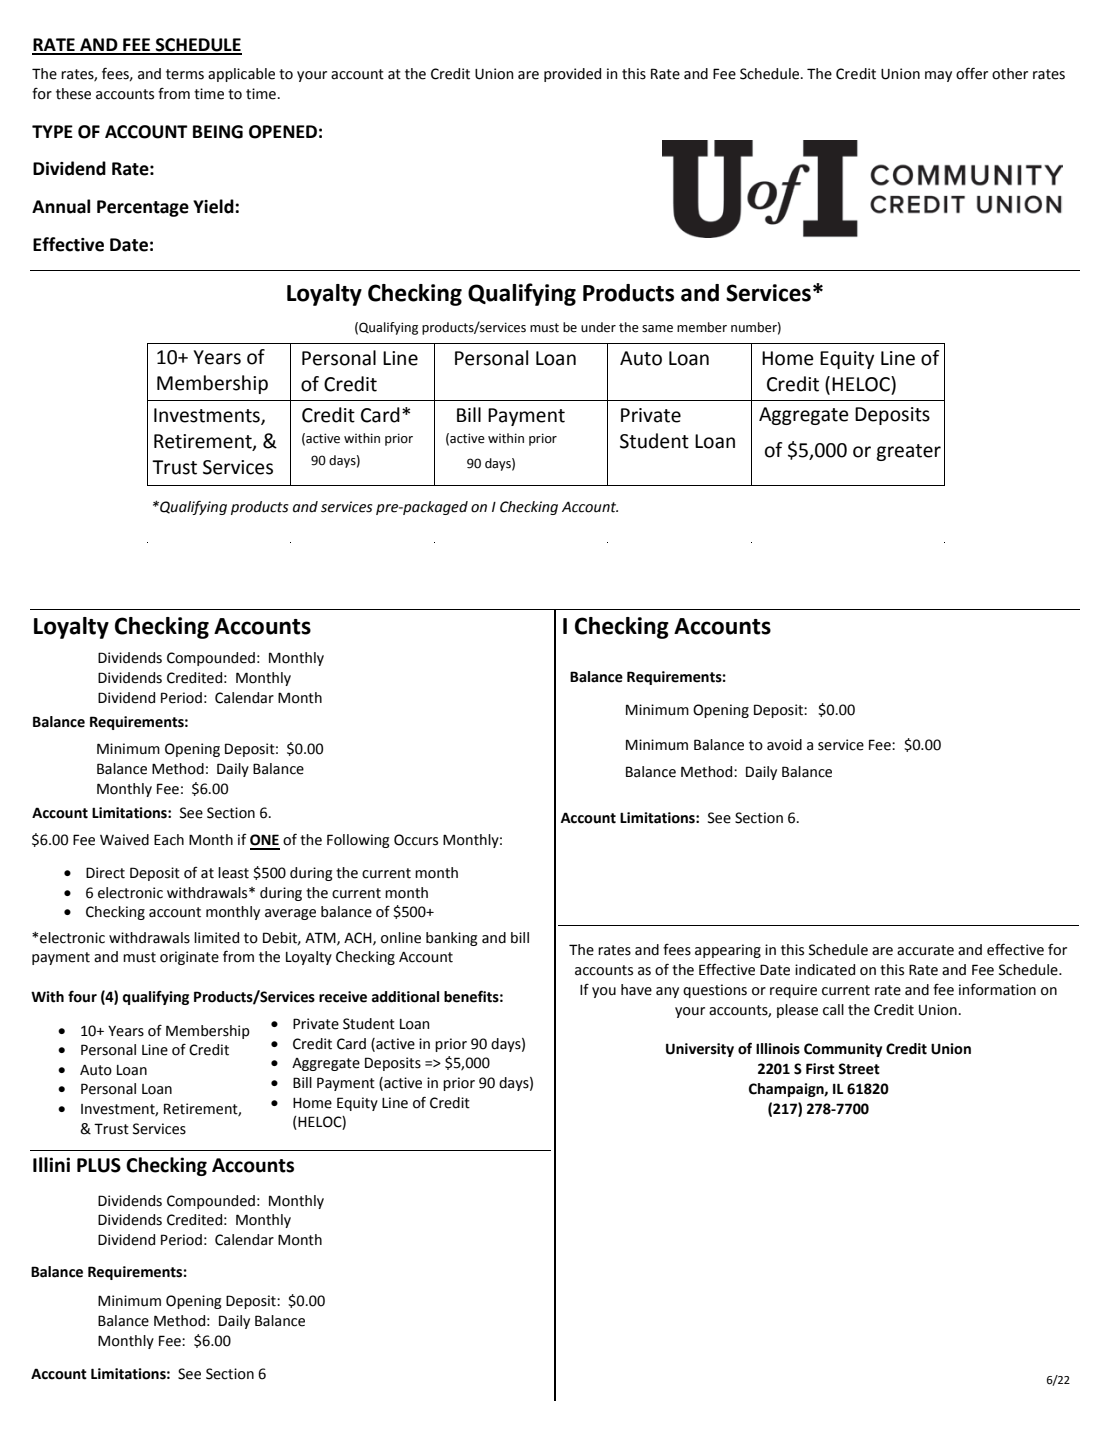 The width and height of the document is (1109, 1436). I want to click on University, so click(700, 1050).
